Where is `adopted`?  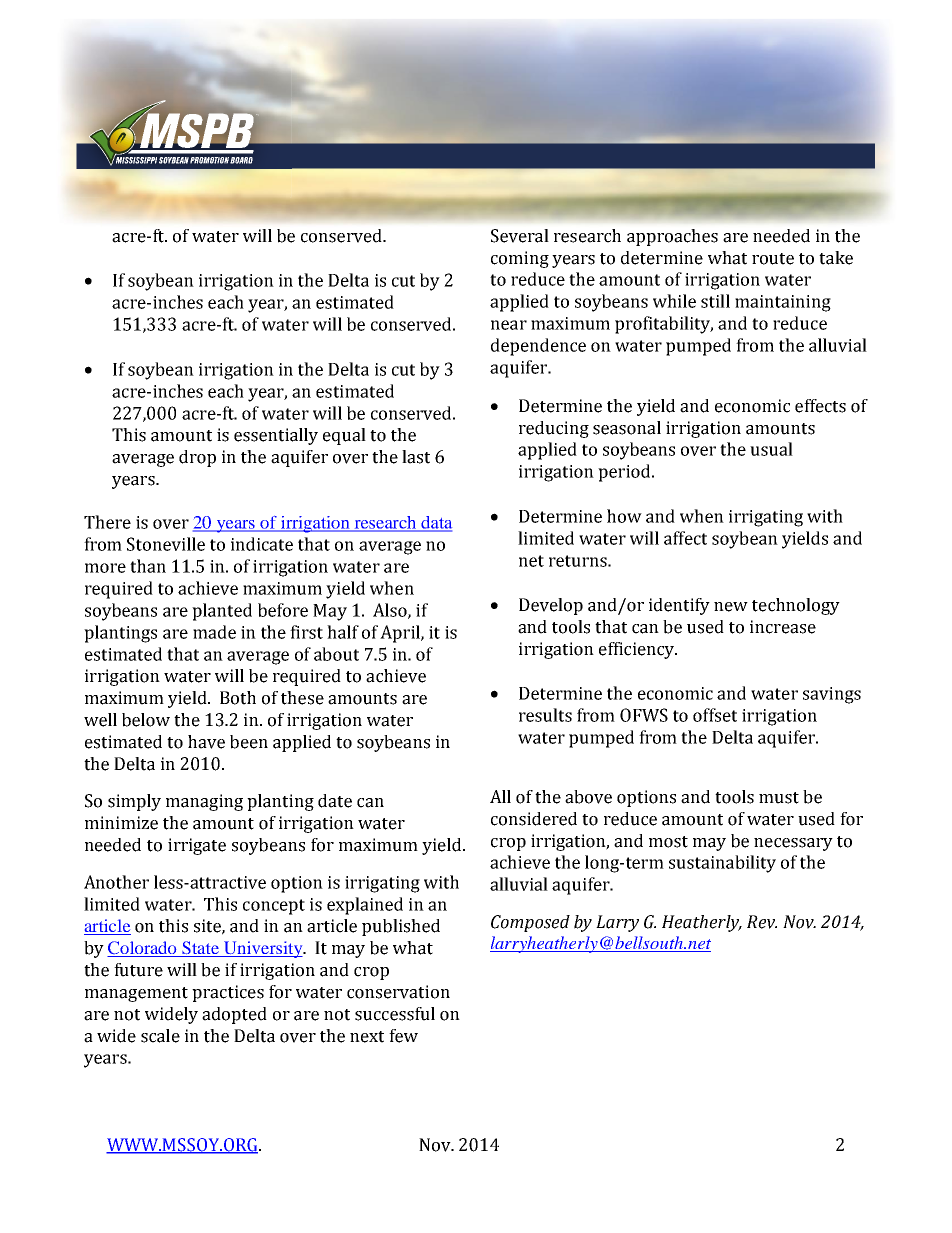
adopted is located at coordinates (234, 1015).
